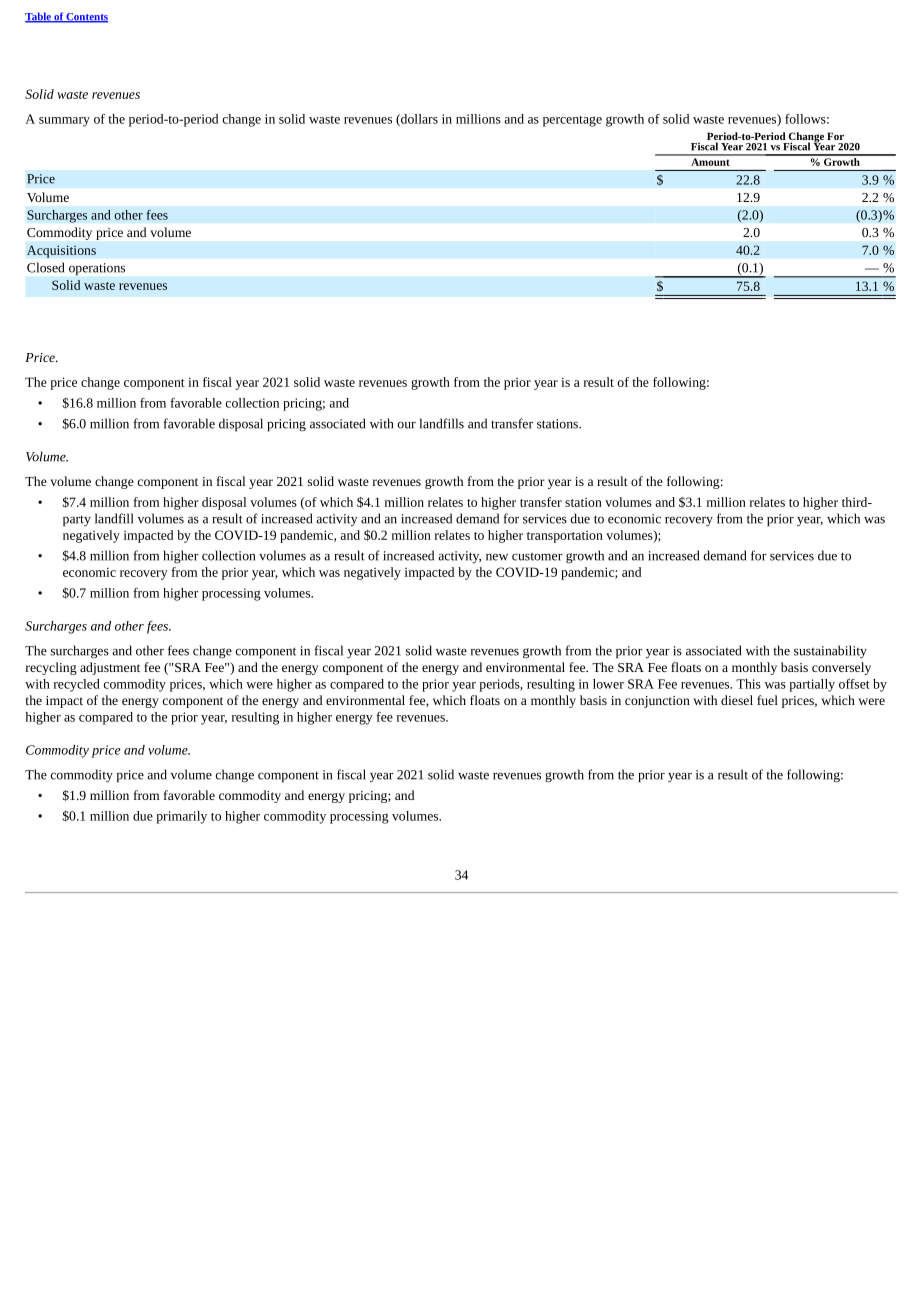 The image size is (924, 1308). I want to click on percentage, so click(572, 121).
